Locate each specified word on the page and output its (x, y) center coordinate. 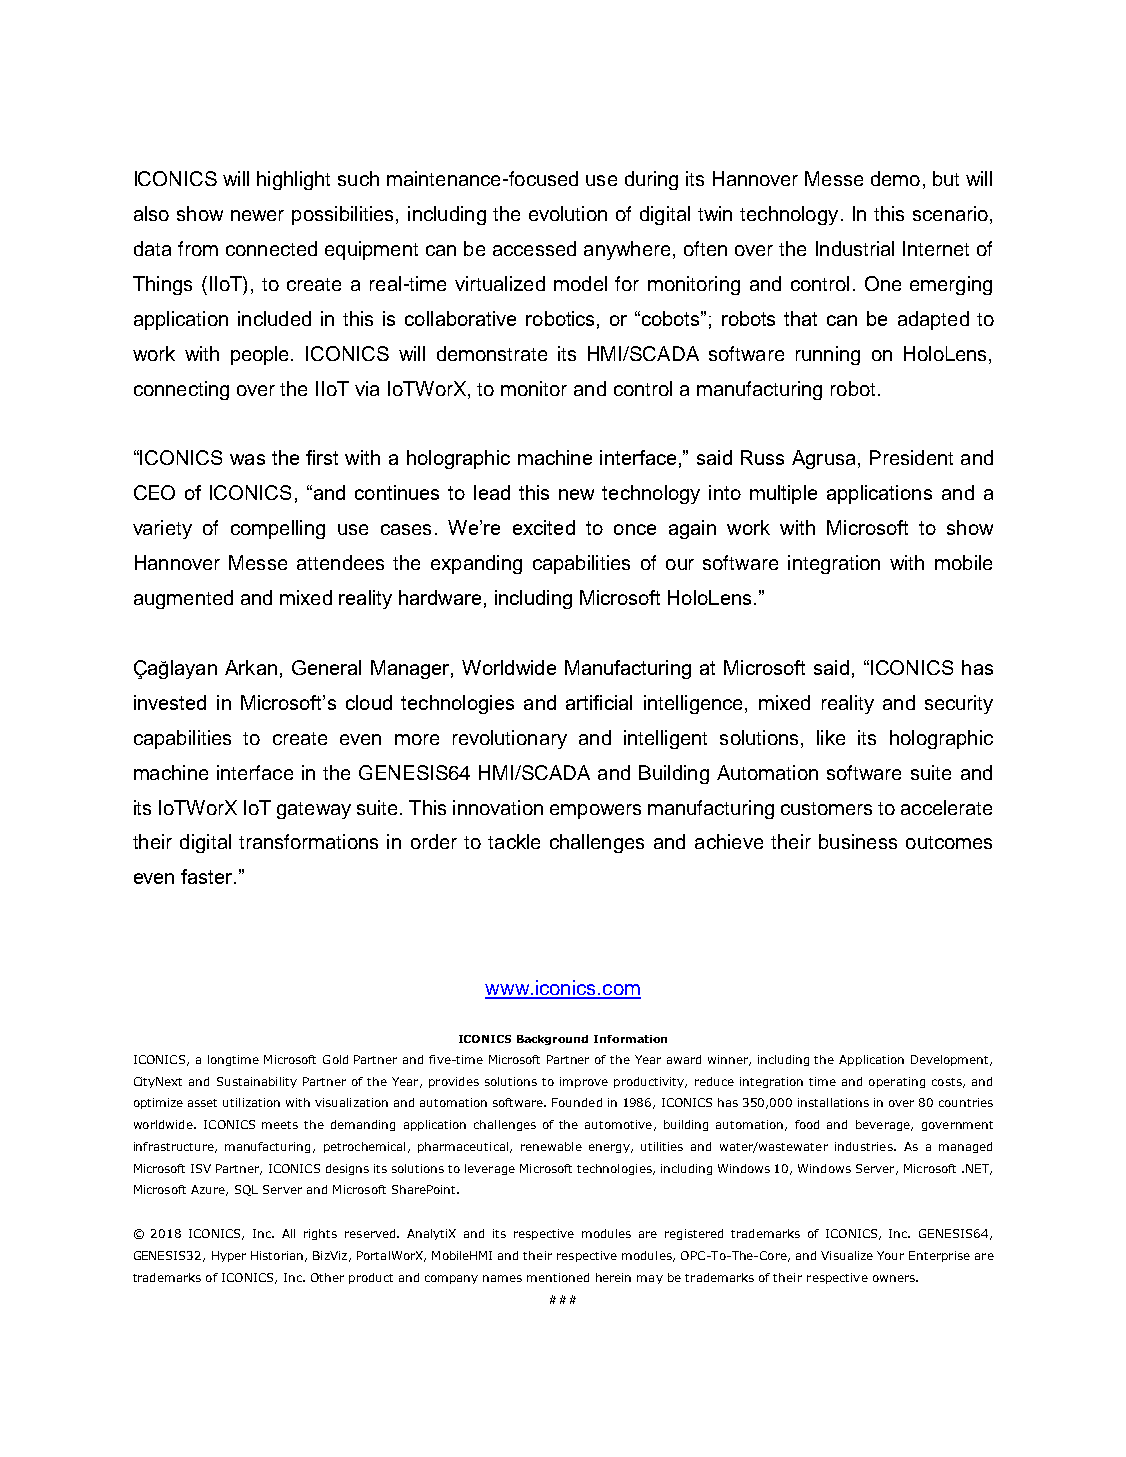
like (831, 737)
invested (170, 702)
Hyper (229, 1256)
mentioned (558, 1277)
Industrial (855, 248)
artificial (599, 702)
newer (257, 215)
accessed (534, 248)
